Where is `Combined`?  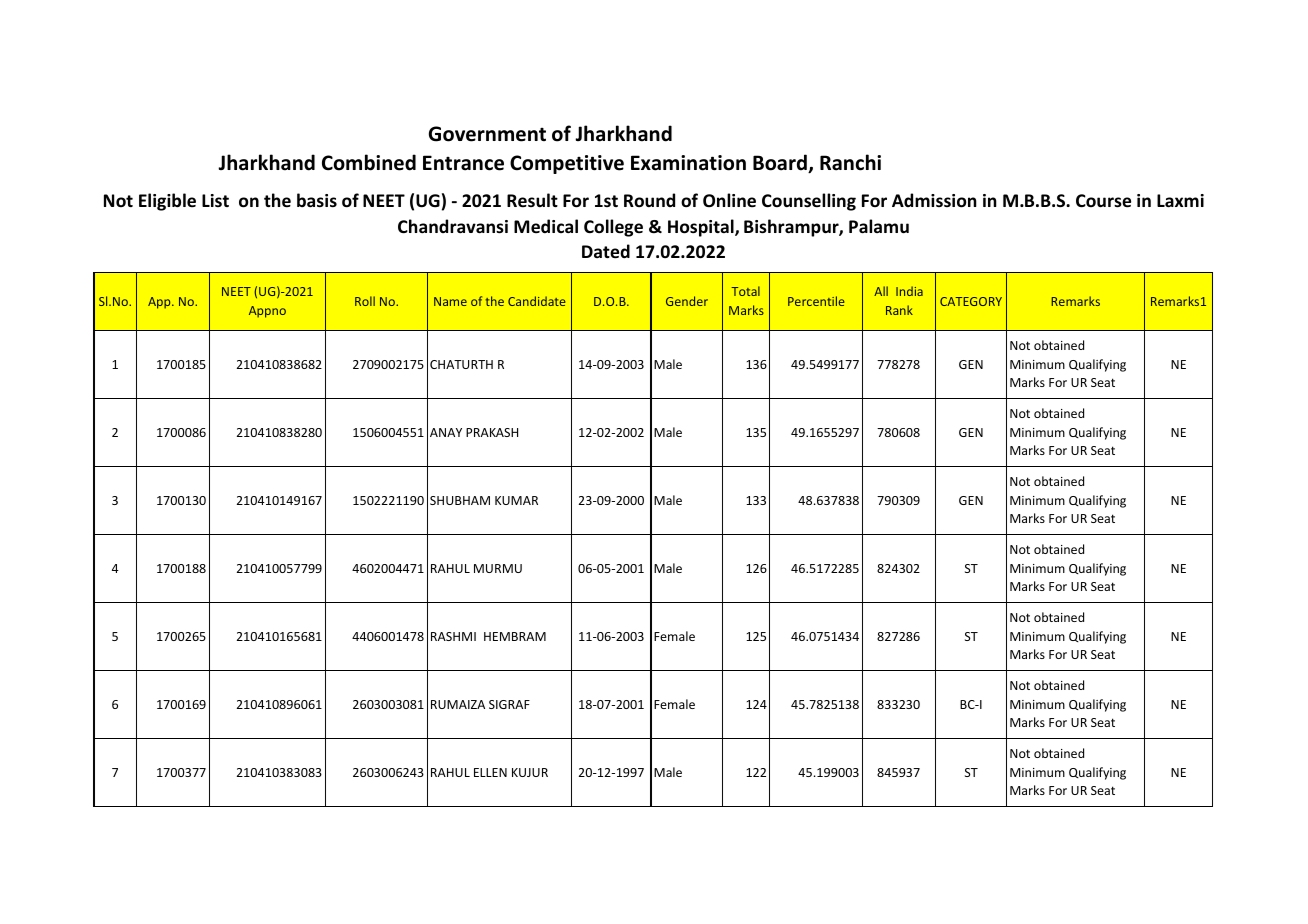 Combined is located at coordinates (369, 162).
